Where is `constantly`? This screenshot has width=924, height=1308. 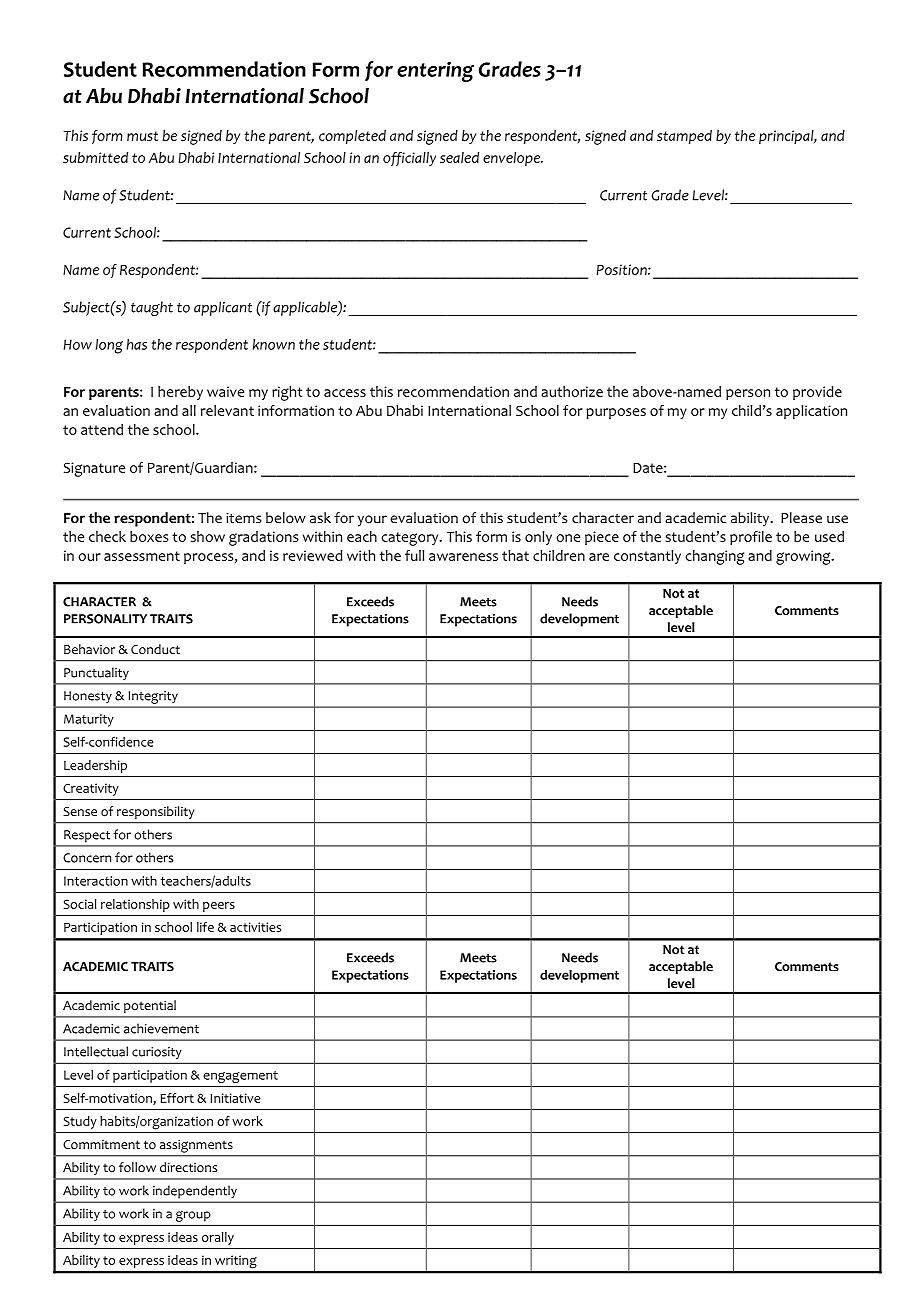 constantly is located at coordinates (647, 557).
